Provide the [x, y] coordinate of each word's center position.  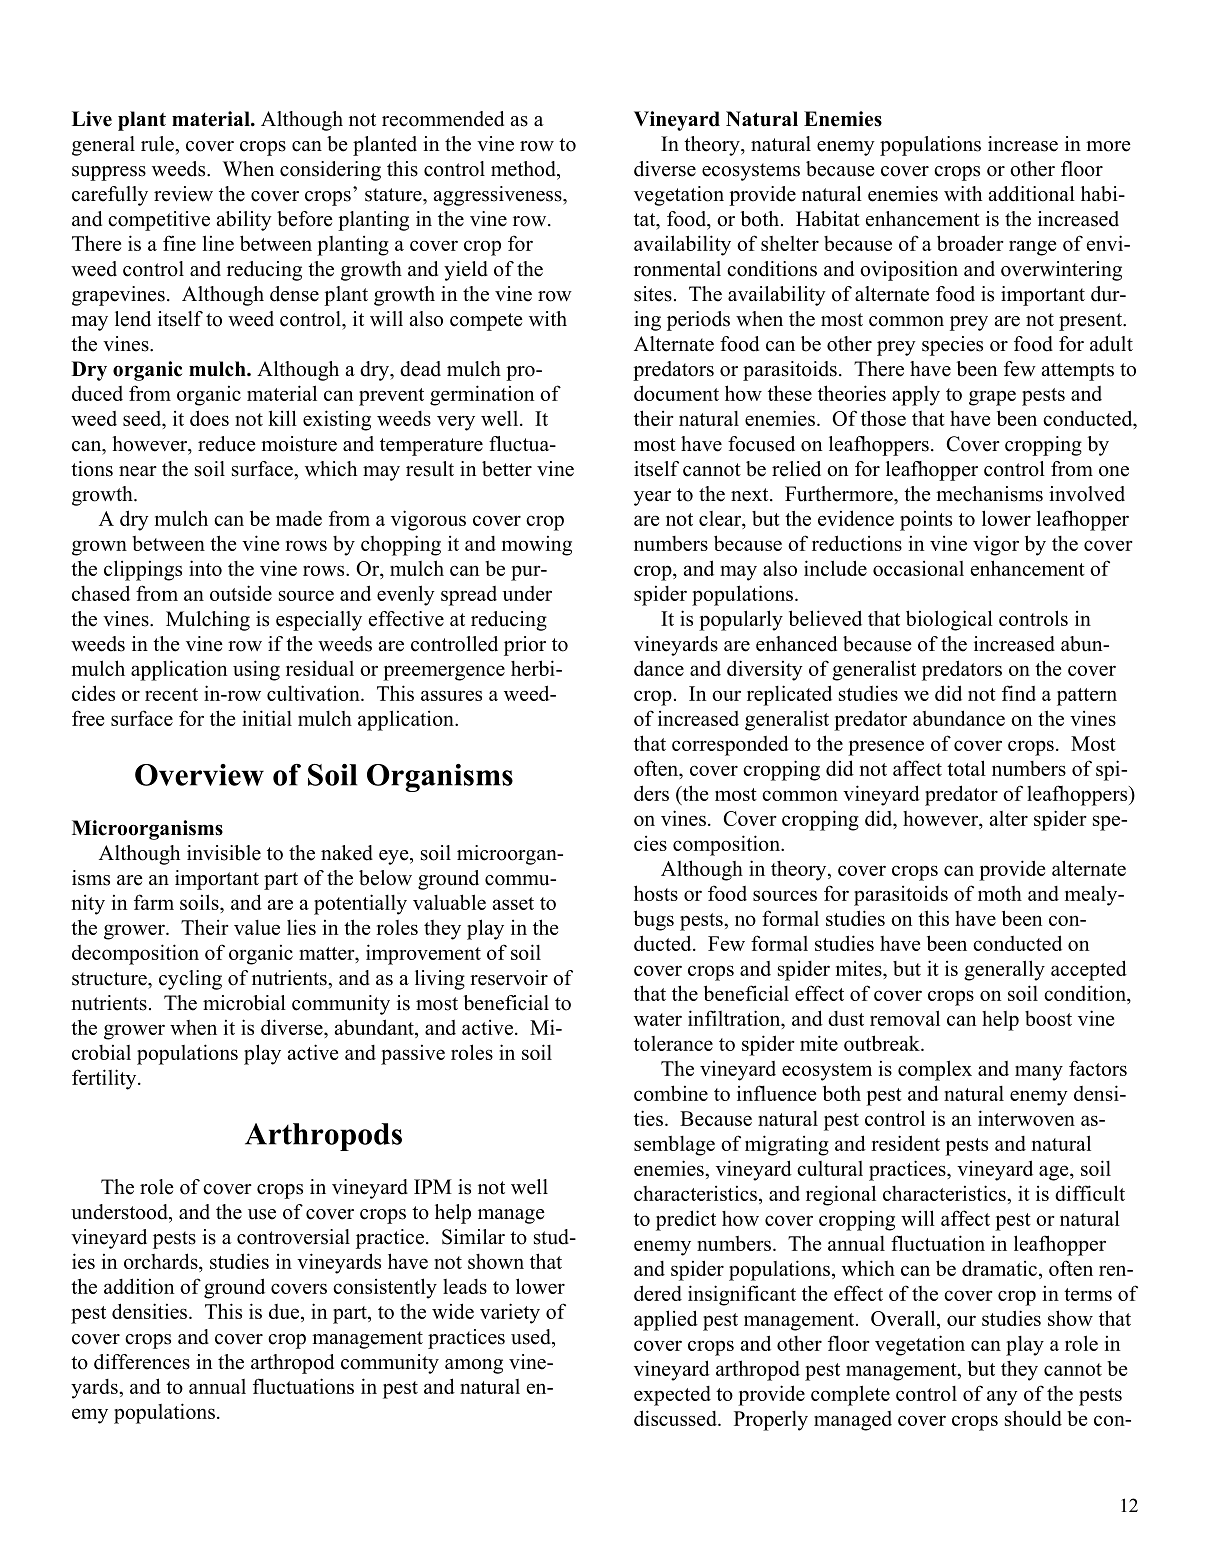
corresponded [730, 745]
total [966, 768]
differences [142, 1362]
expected [672, 1396]
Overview [199, 775]
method [524, 169]
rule [158, 144]
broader [970, 243]
